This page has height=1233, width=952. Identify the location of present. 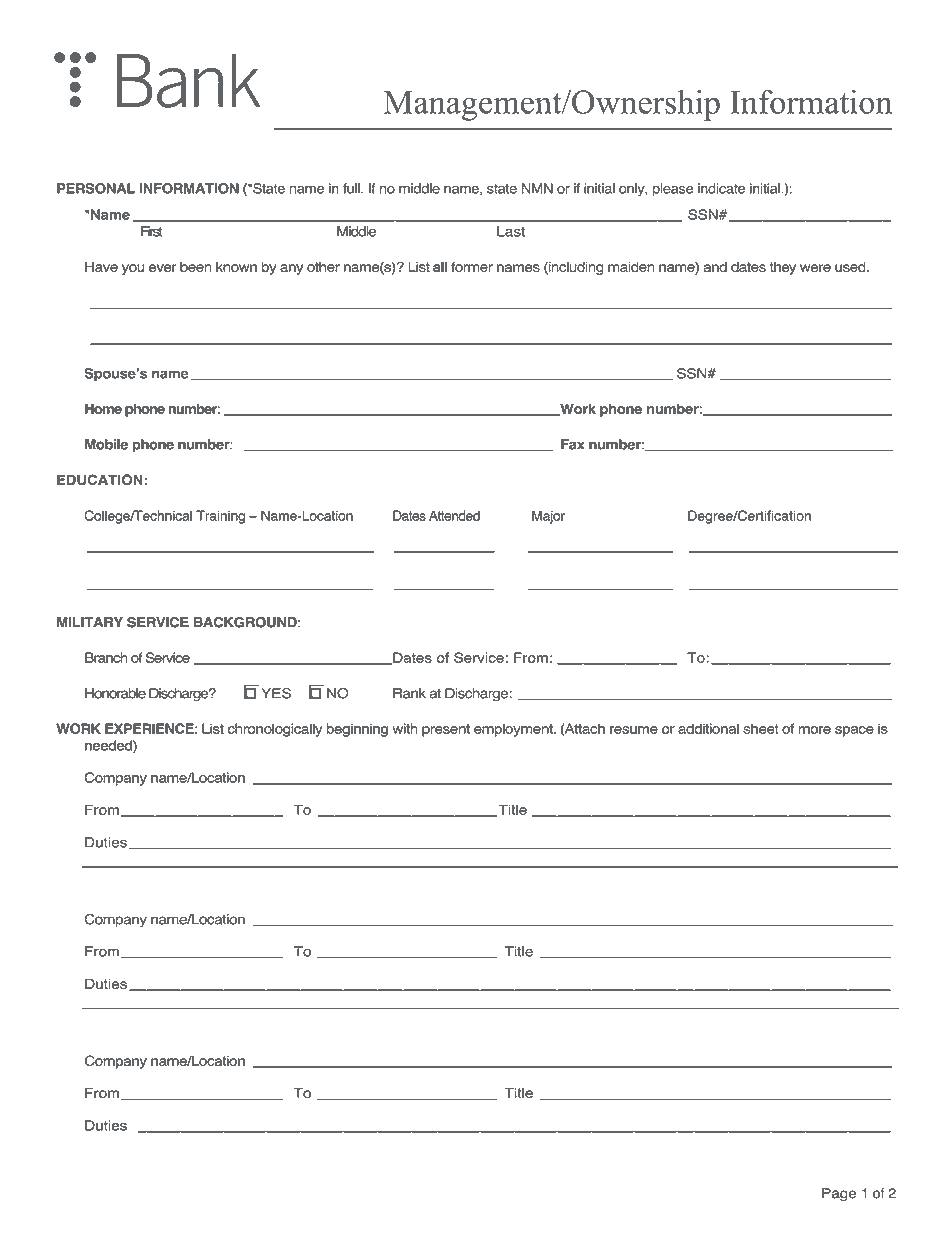
(446, 730).
